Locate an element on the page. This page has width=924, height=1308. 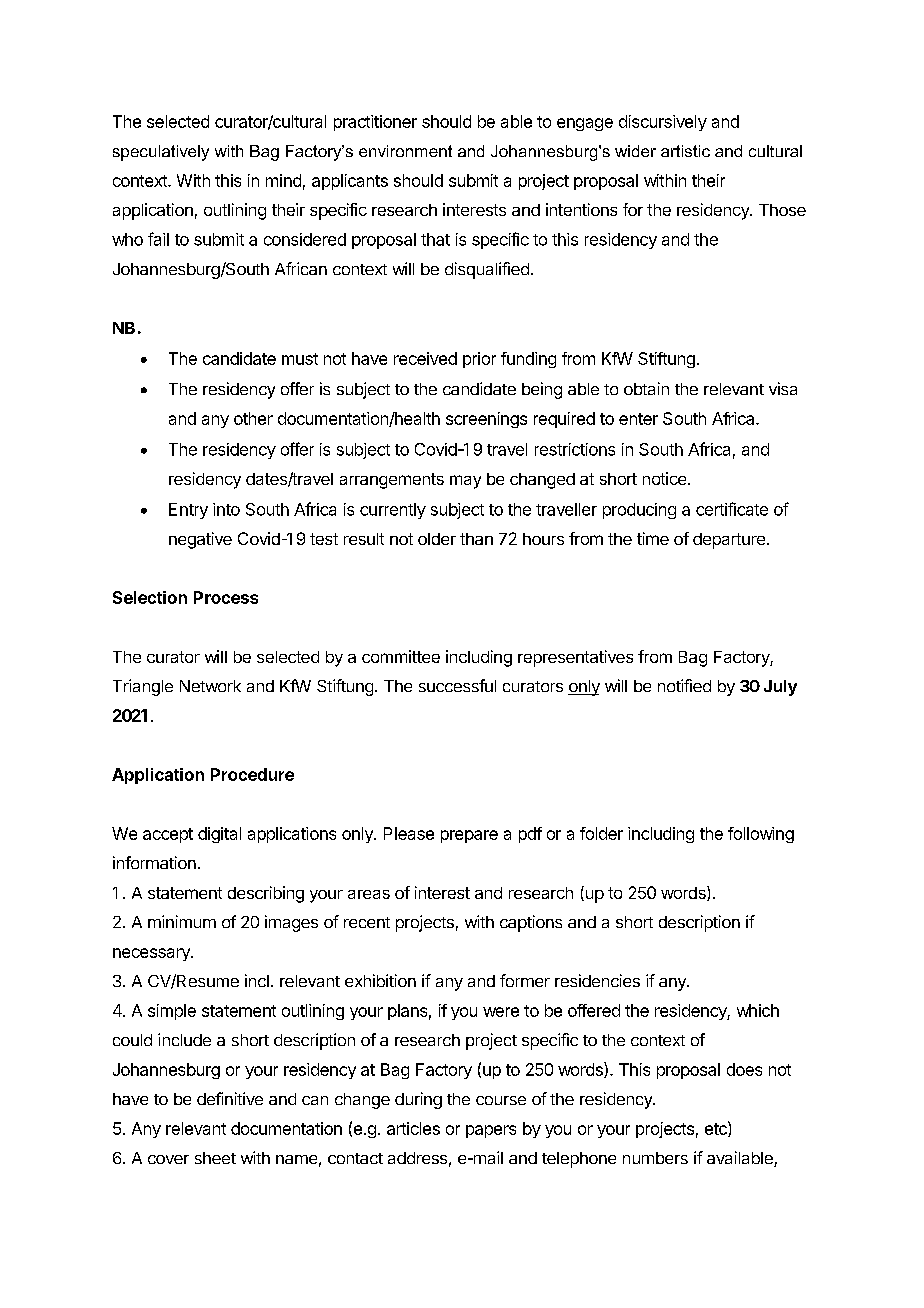
environment is located at coordinates (405, 151).
